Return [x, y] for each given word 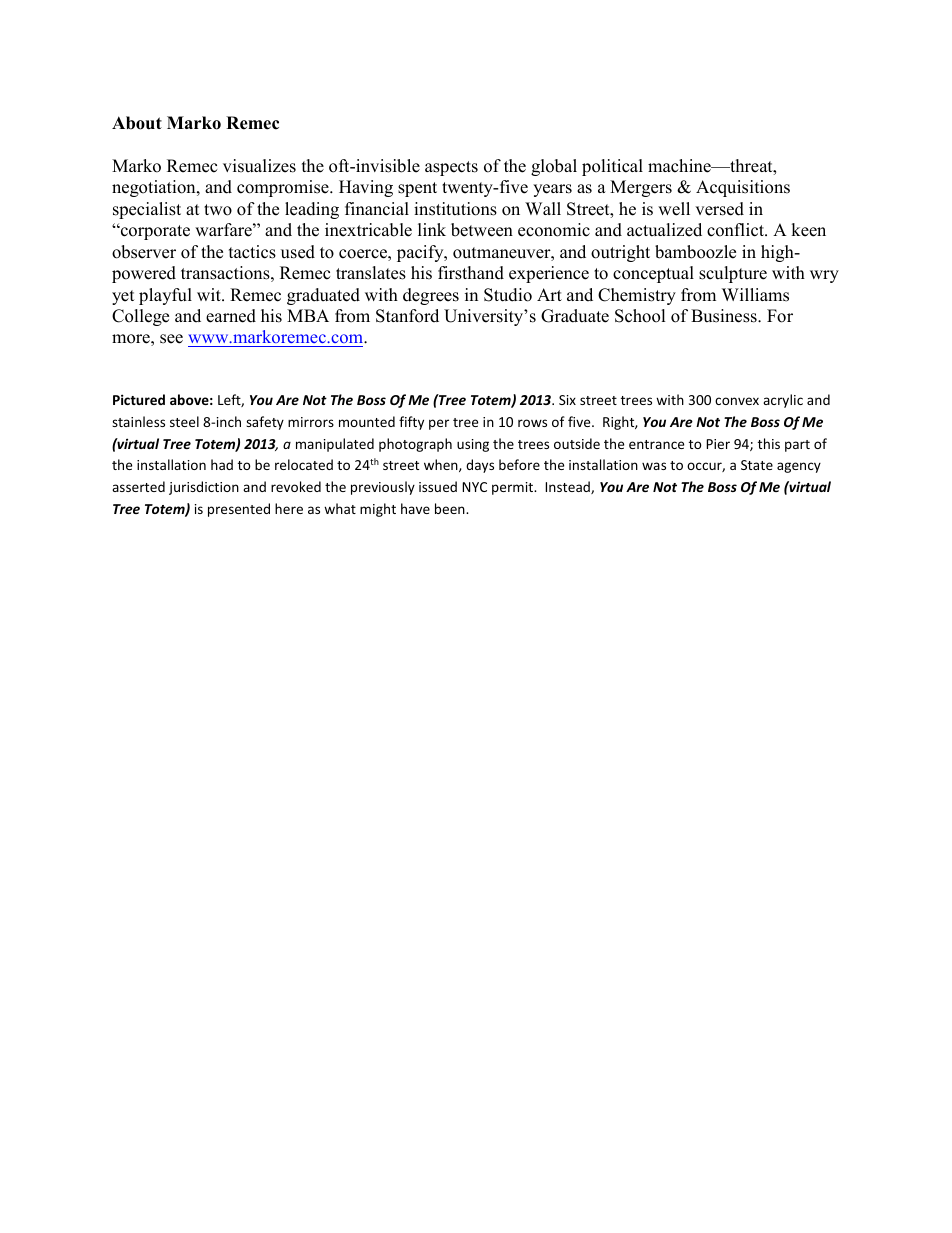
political [612, 167]
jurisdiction [204, 488]
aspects [451, 168]
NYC [474, 487]
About [137, 123]
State [757, 465]
